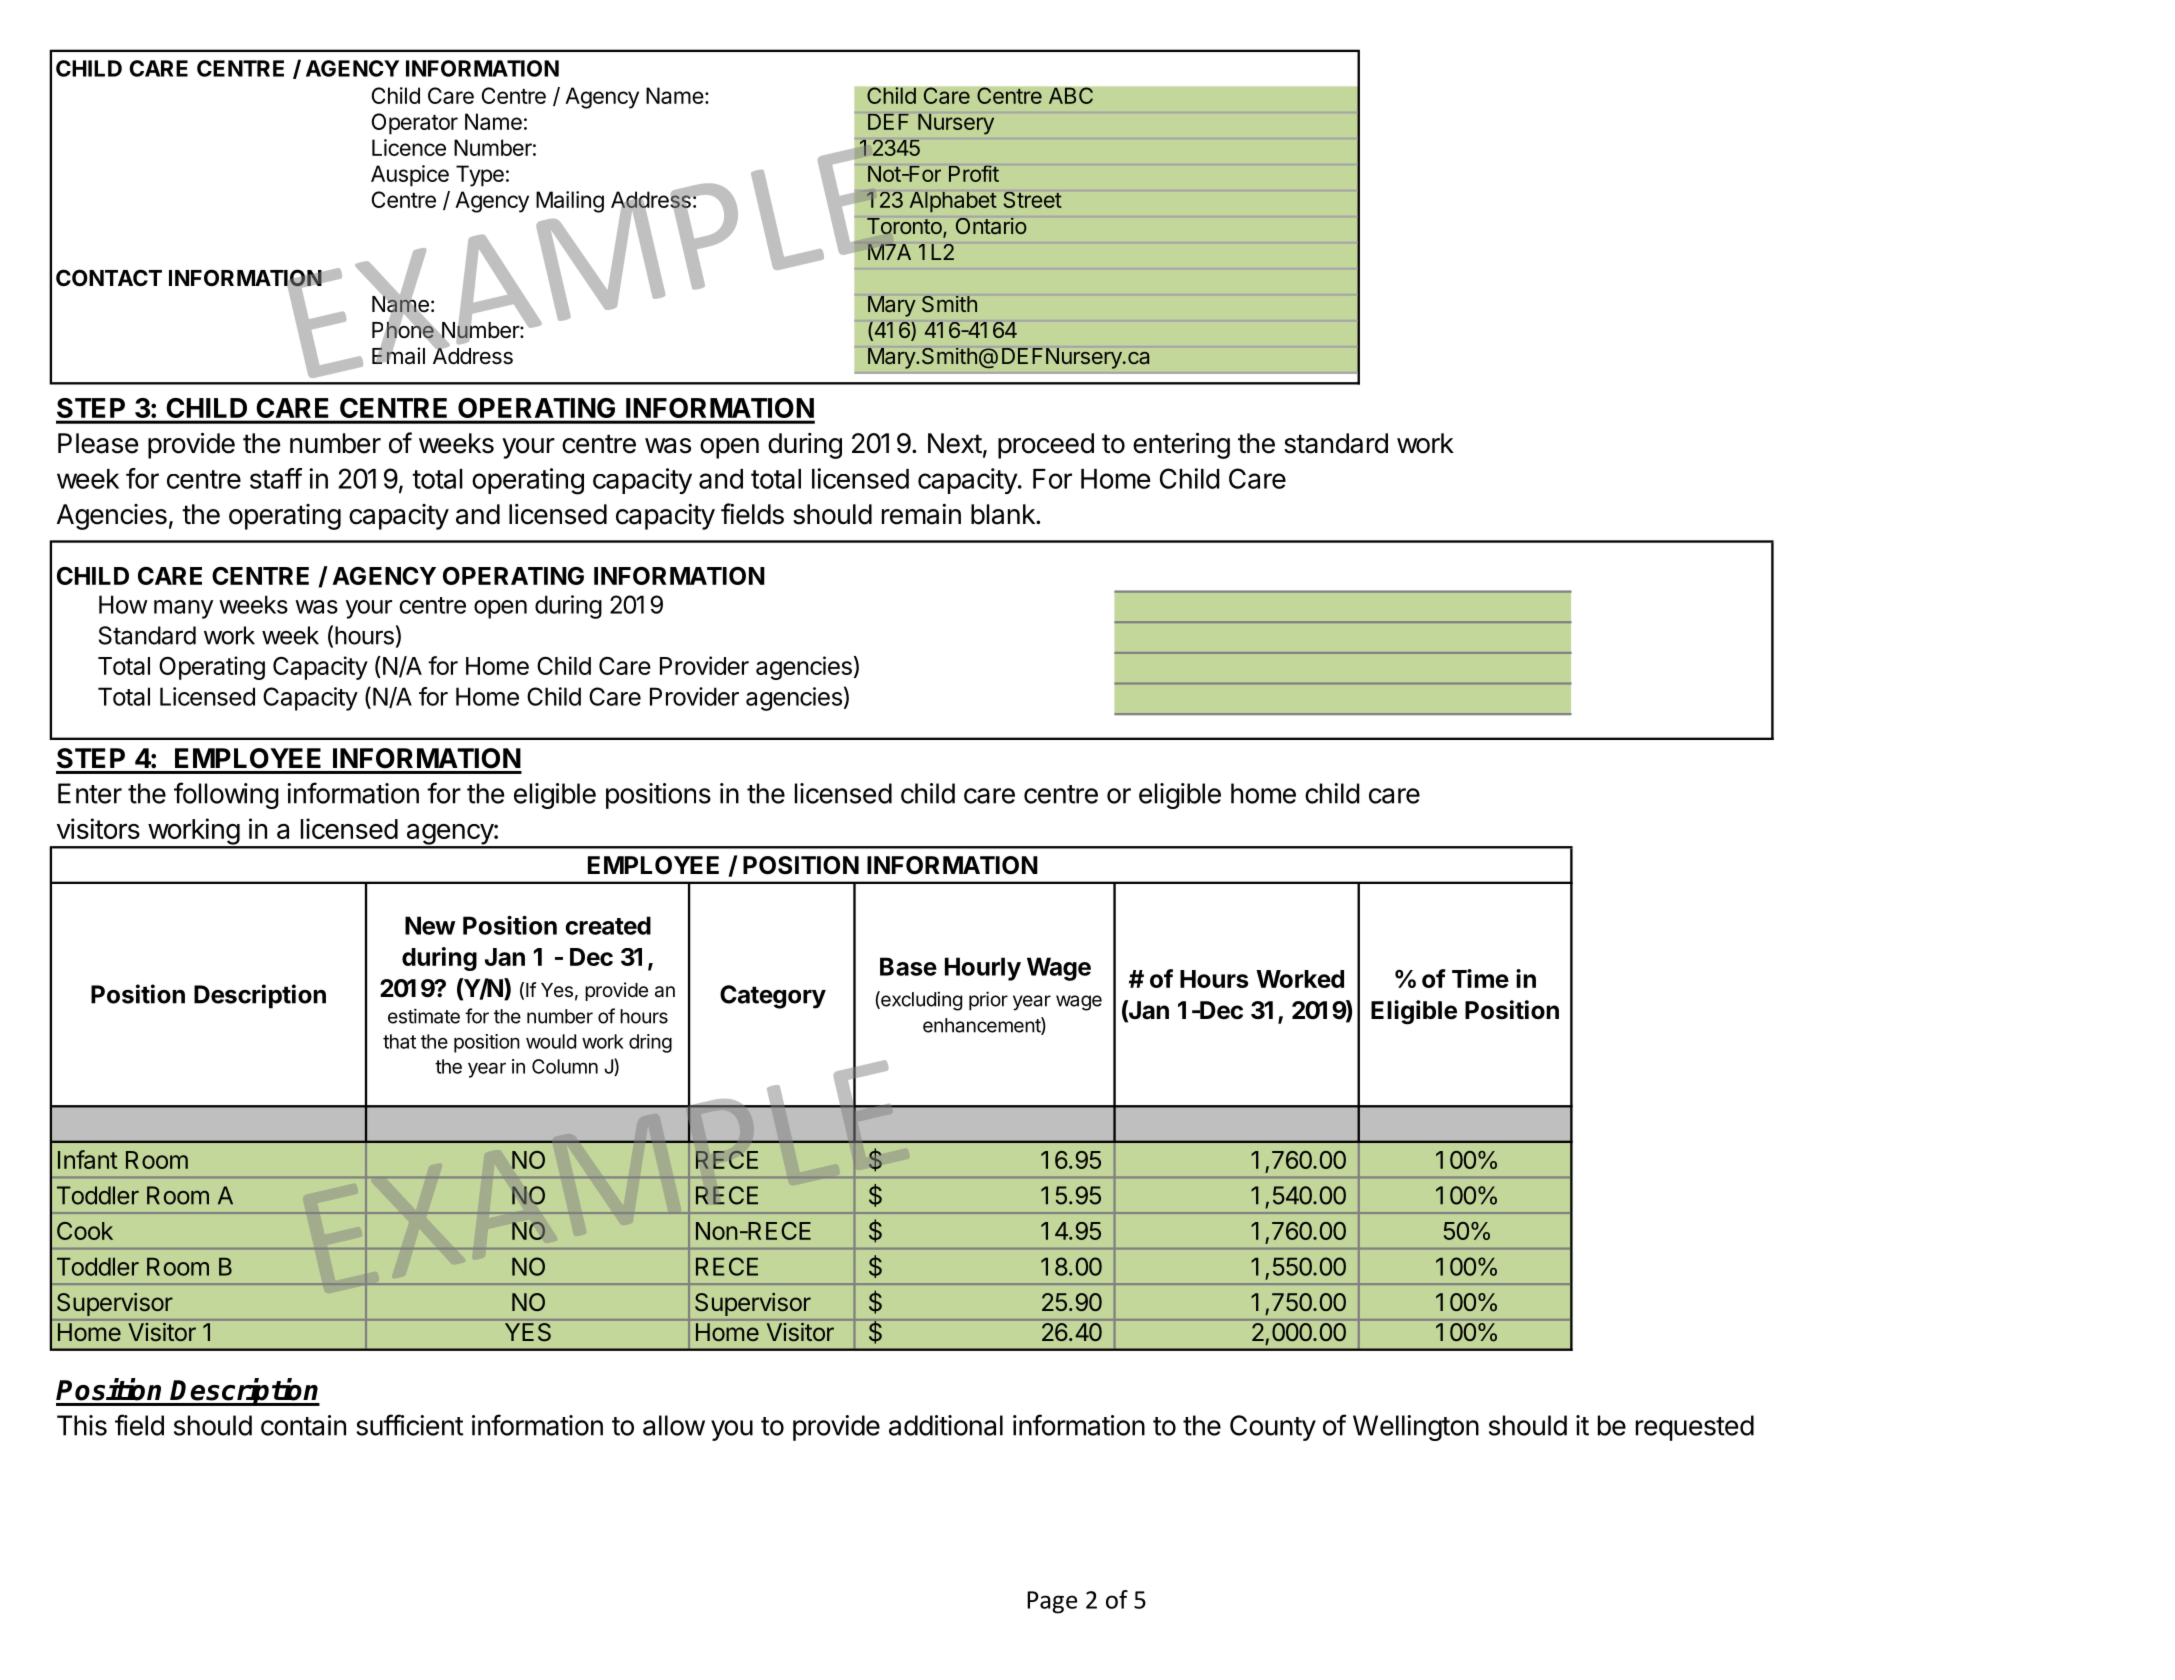  What do you see at coordinates (1046, 446) in the screenshot?
I see `proceed` at bounding box center [1046, 446].
